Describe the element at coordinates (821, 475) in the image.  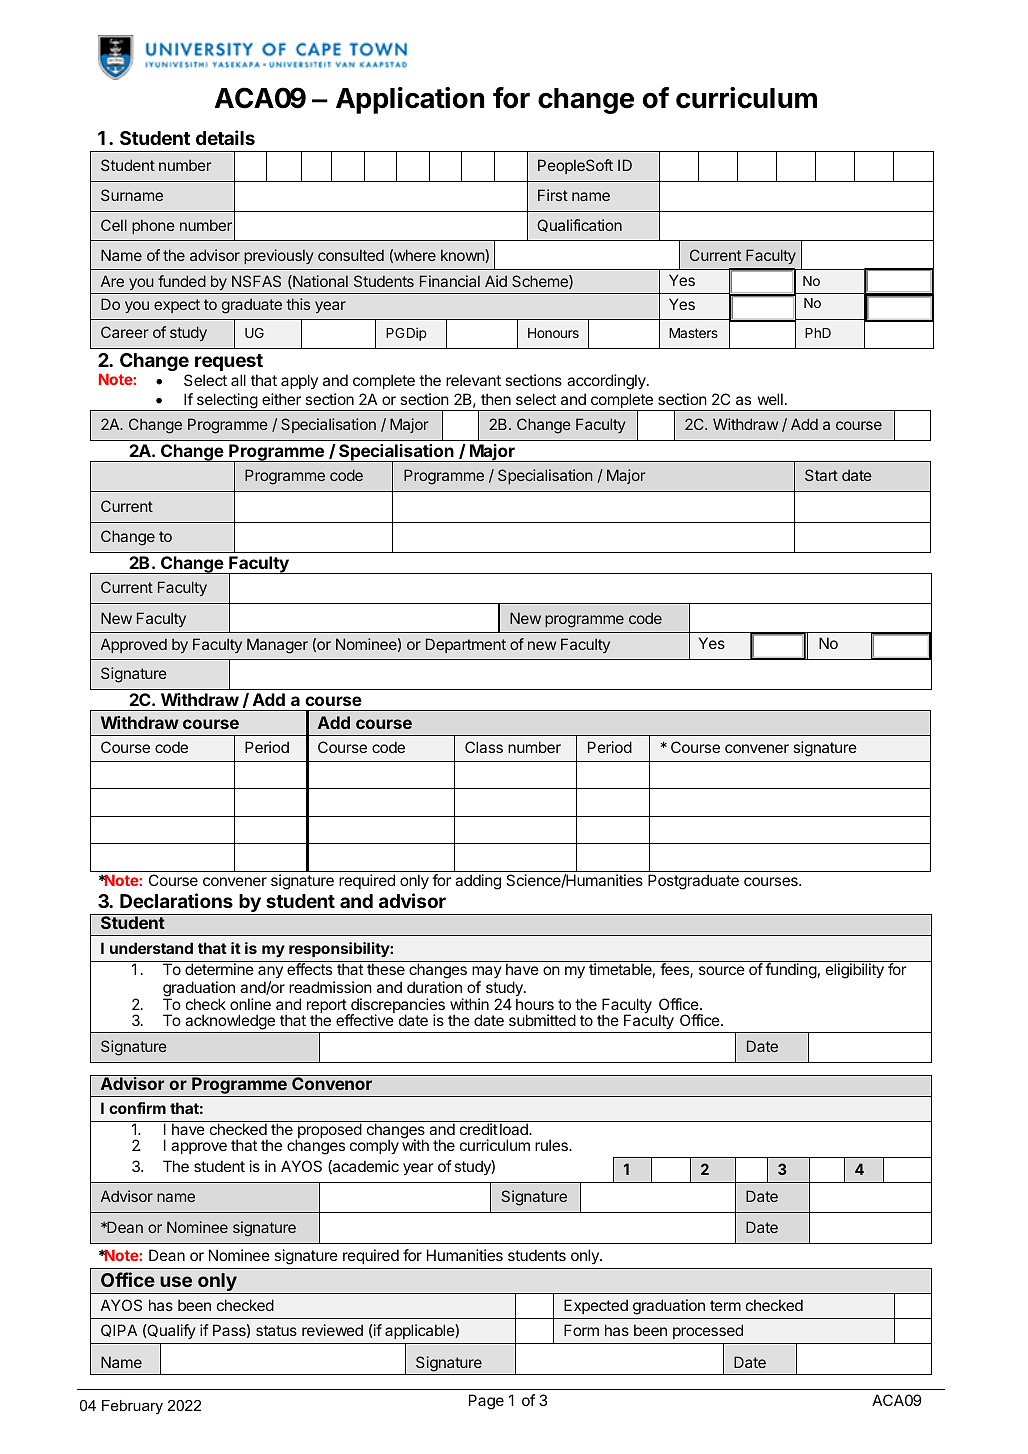
I see `Start` at that location.
